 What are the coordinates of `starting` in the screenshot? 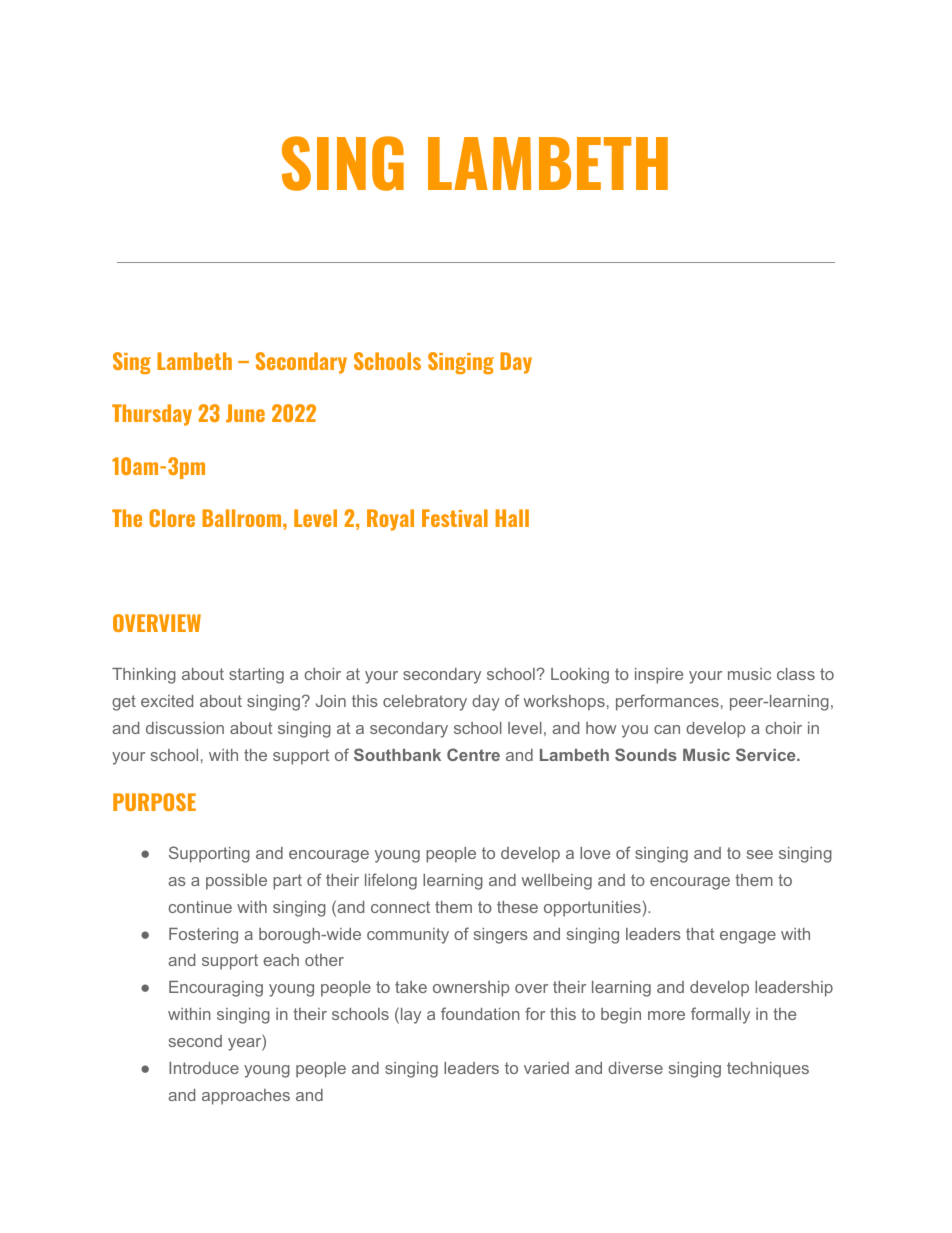 It's located at (256, 676).
